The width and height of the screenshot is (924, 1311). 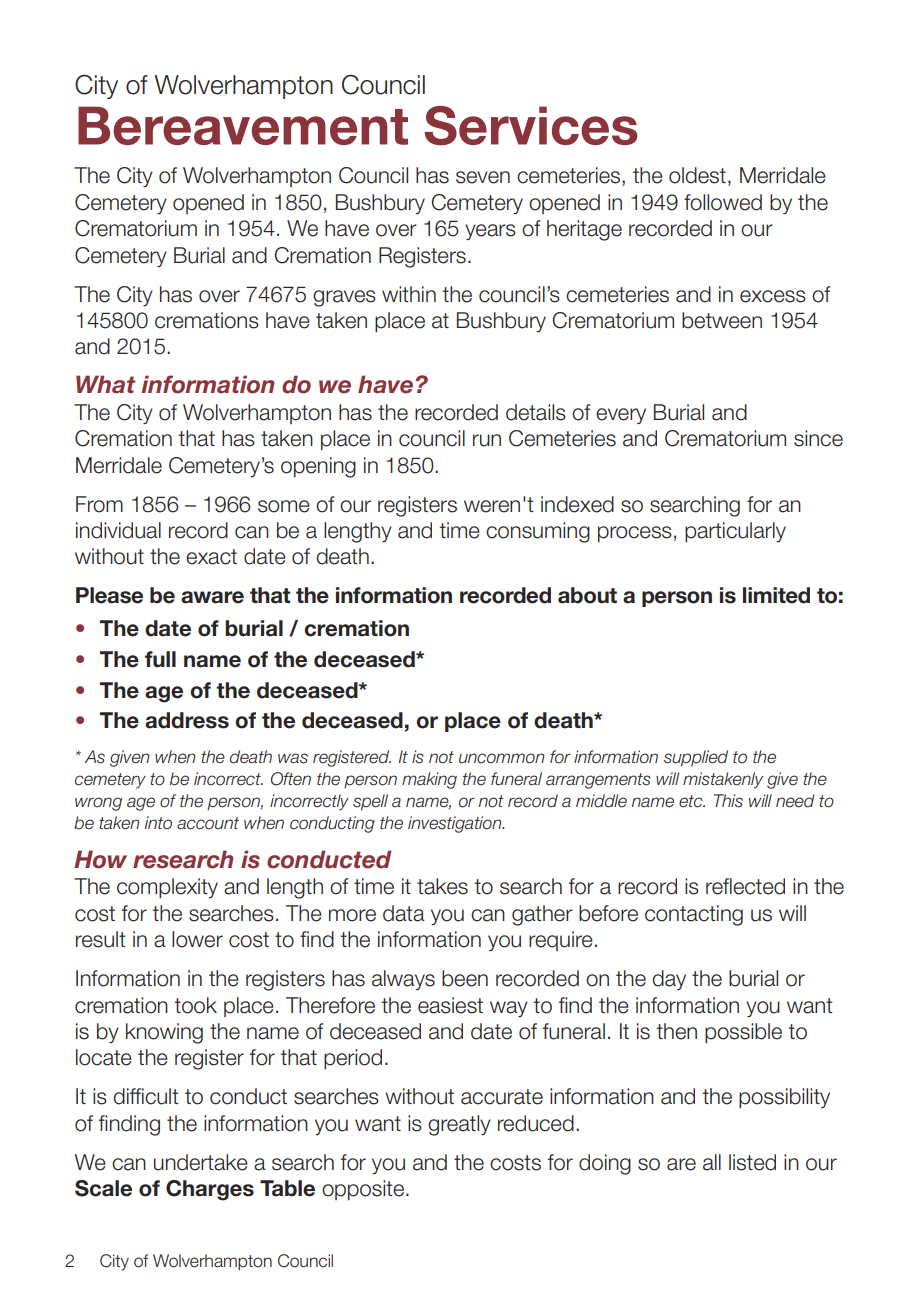 What do you see at coordinates (501, 758) in the screenshot?
I see `uncommon` at bounding box center [501, 758].
